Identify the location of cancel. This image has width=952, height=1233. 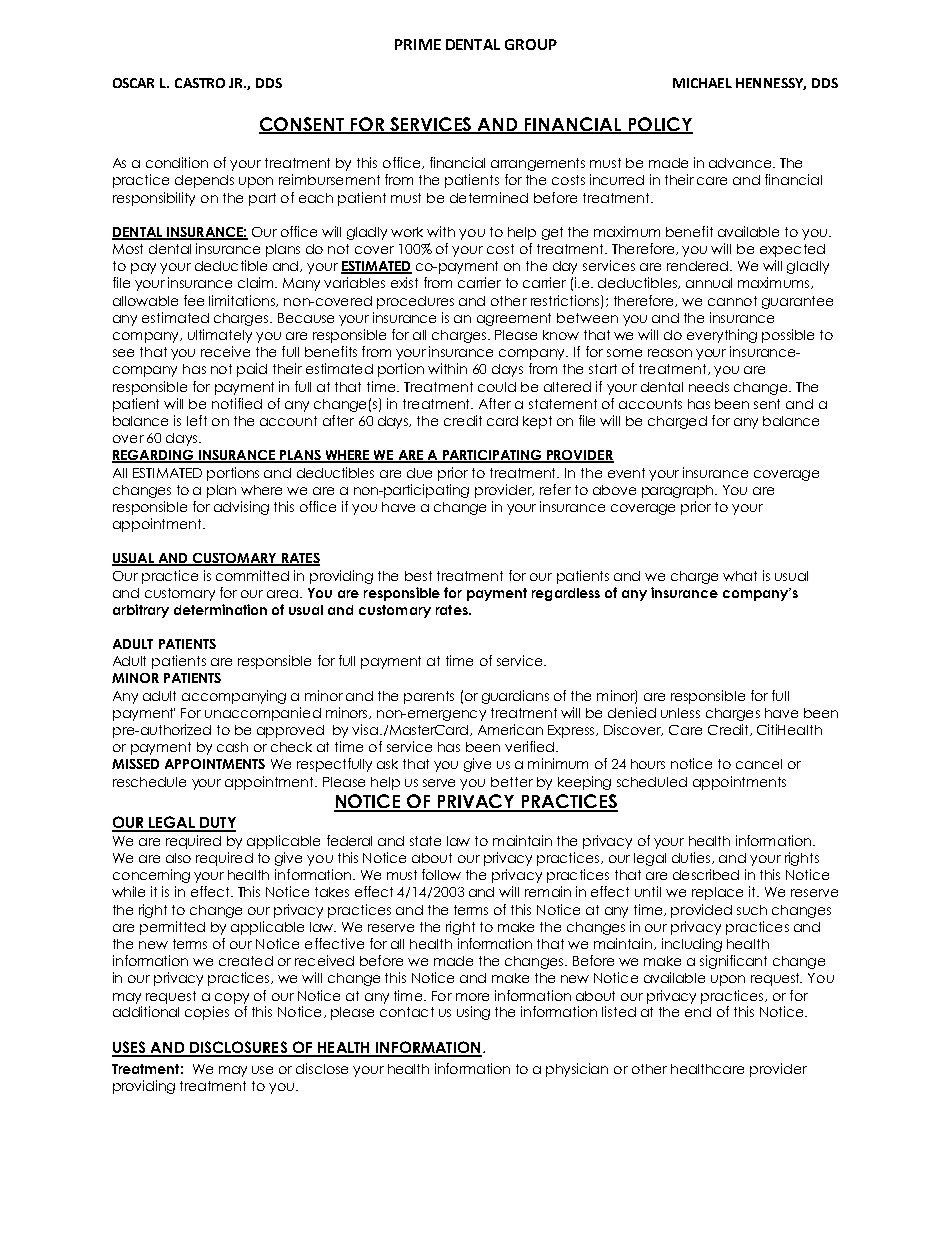
(759, 764).
